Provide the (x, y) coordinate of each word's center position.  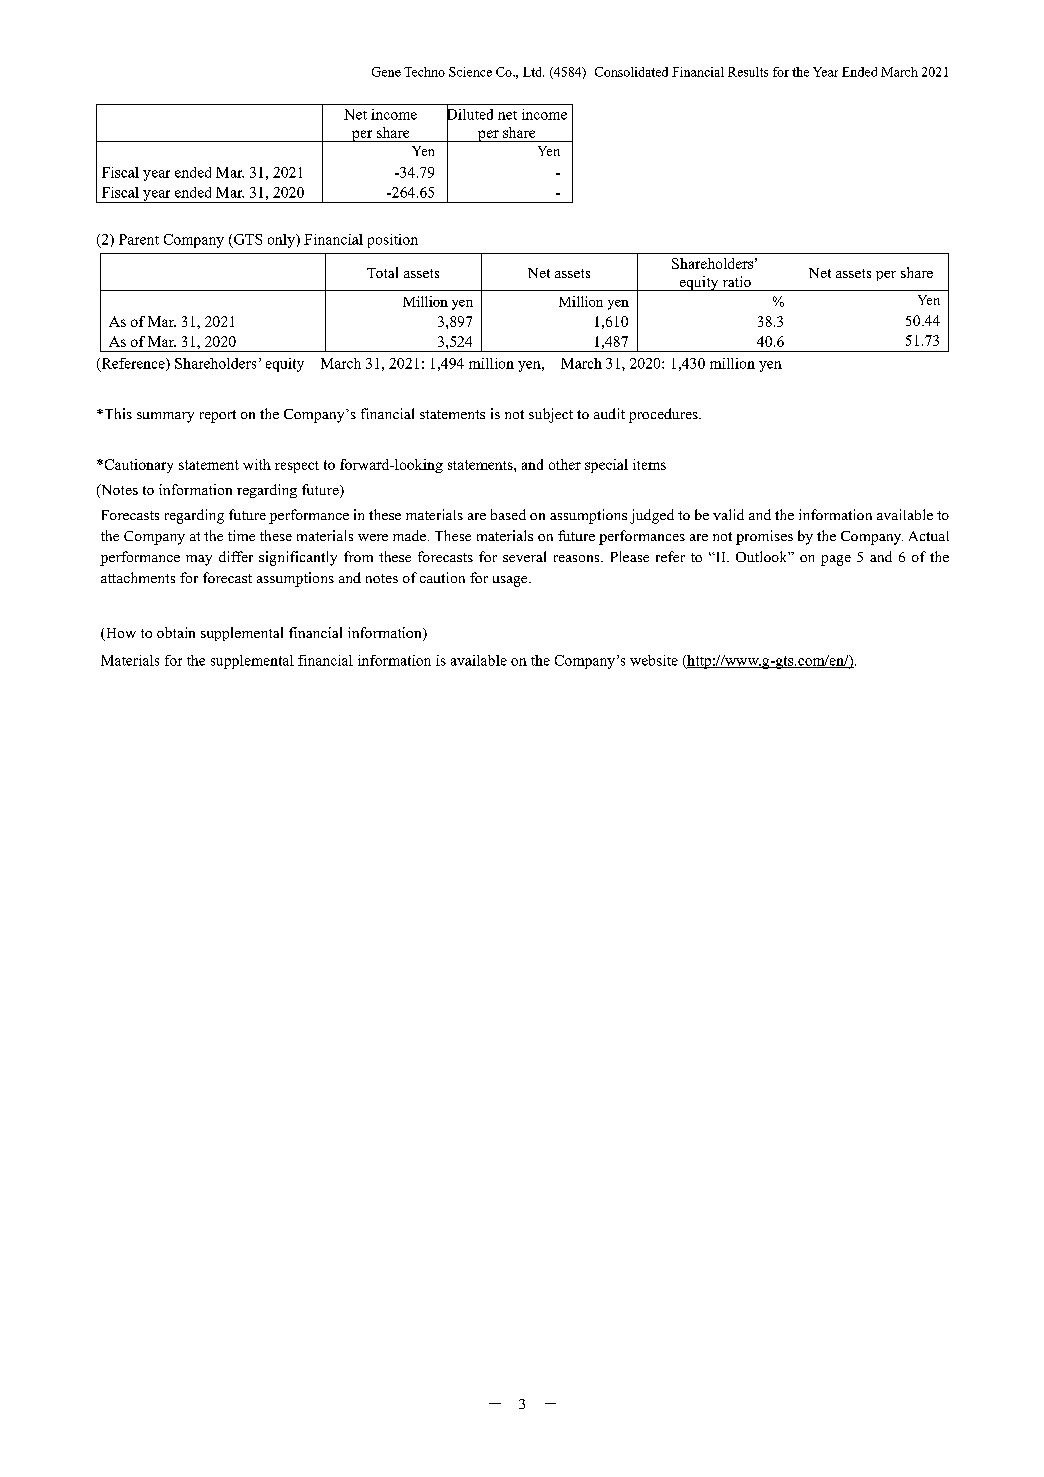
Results (748, 72)
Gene (386, 72)
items (649, 464)
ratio (737, 281)
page (836, 560)
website (654, 660)
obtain (176, 632)
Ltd (533, 72)
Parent (139, 239)
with (257, 464)
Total (382, 272)
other (565, 464)
